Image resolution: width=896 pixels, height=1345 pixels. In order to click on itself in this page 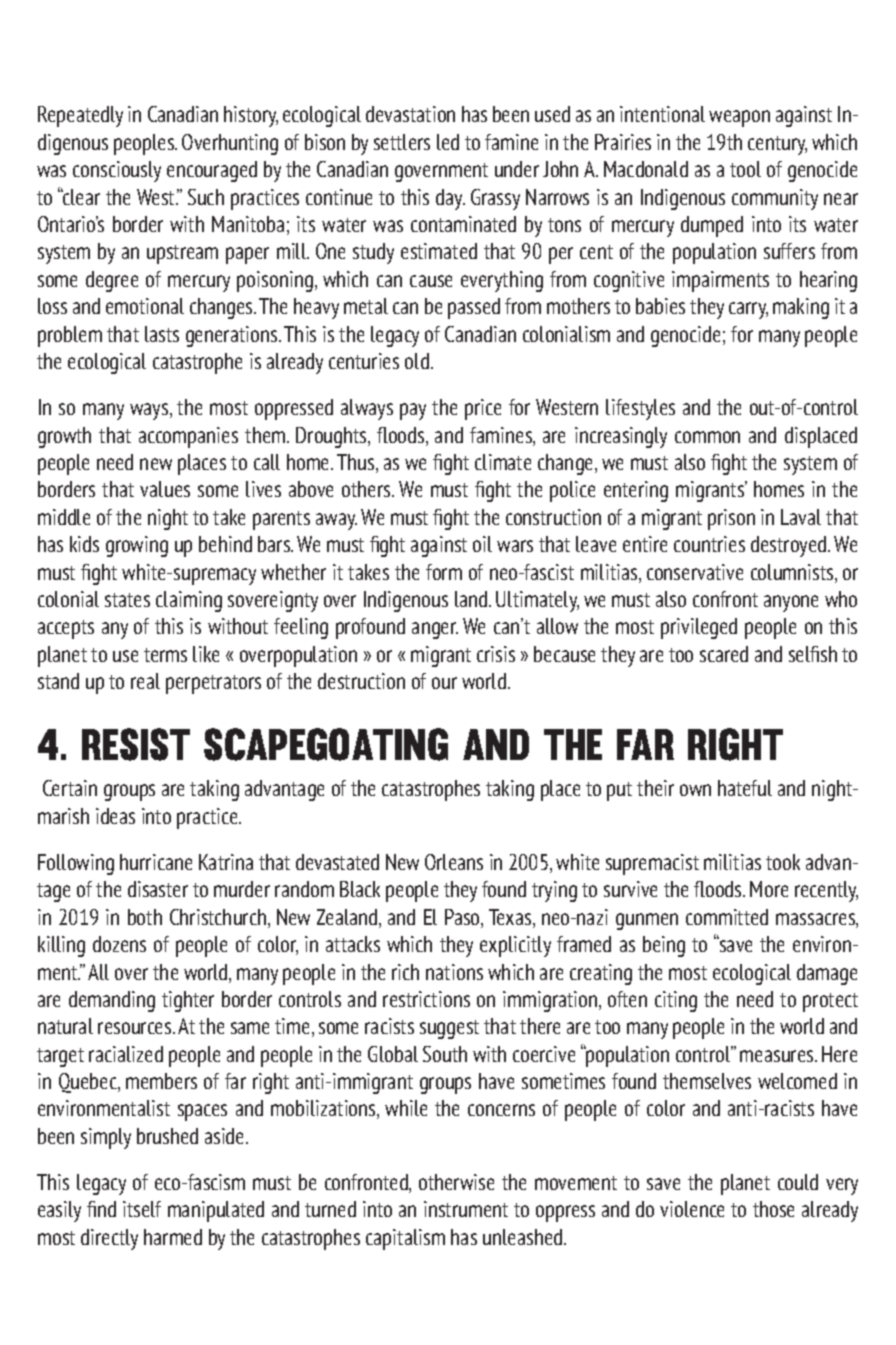, I will do `click(142, 1209)`.
